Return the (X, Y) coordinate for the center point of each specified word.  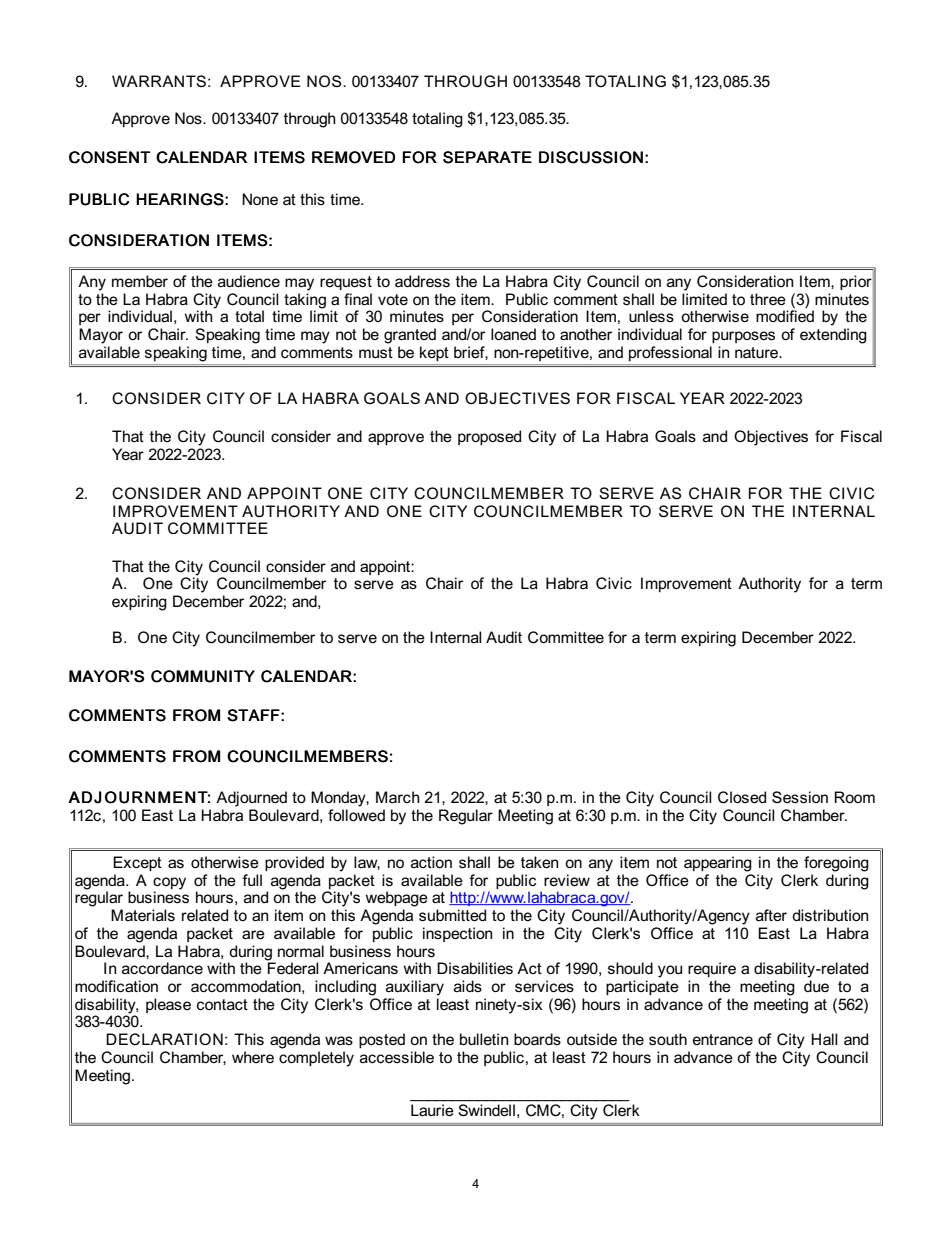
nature (758, 352)
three (768, 299)
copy (169, 883)
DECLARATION (164, 1039)
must (376, 352)
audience (249, 281)
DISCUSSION (591, 157)
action (431, 862)
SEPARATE (487, 157)
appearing (718, 864)
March (398, 797)
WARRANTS (159, 81)
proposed (489, 437)
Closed (742, 797)
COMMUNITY (203, 676)
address (422, 281)
